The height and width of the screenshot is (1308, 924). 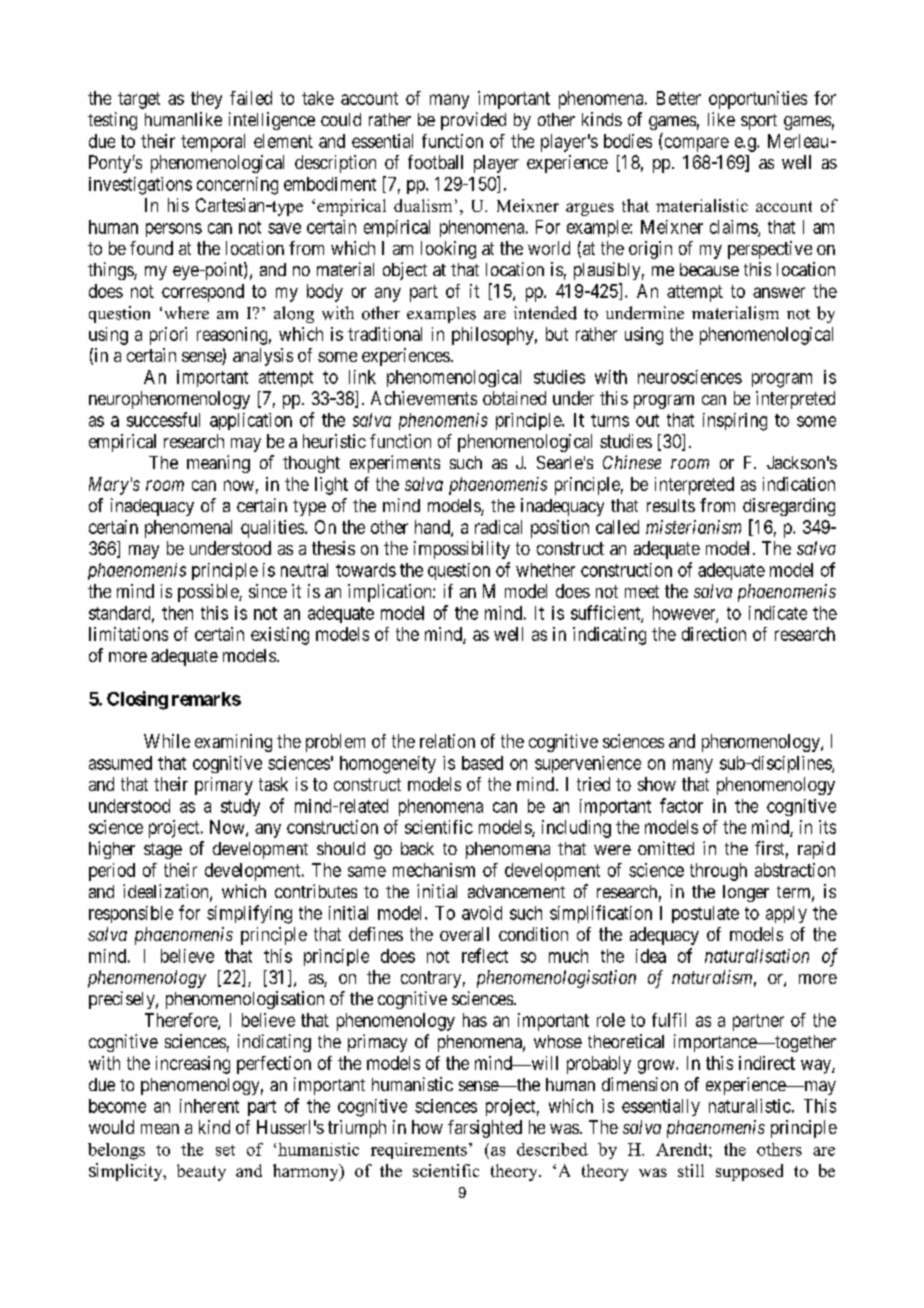 What do you see at coordinates (759, 122) in the screenshot?
I see `sport` at bounding box center [759, 122].
